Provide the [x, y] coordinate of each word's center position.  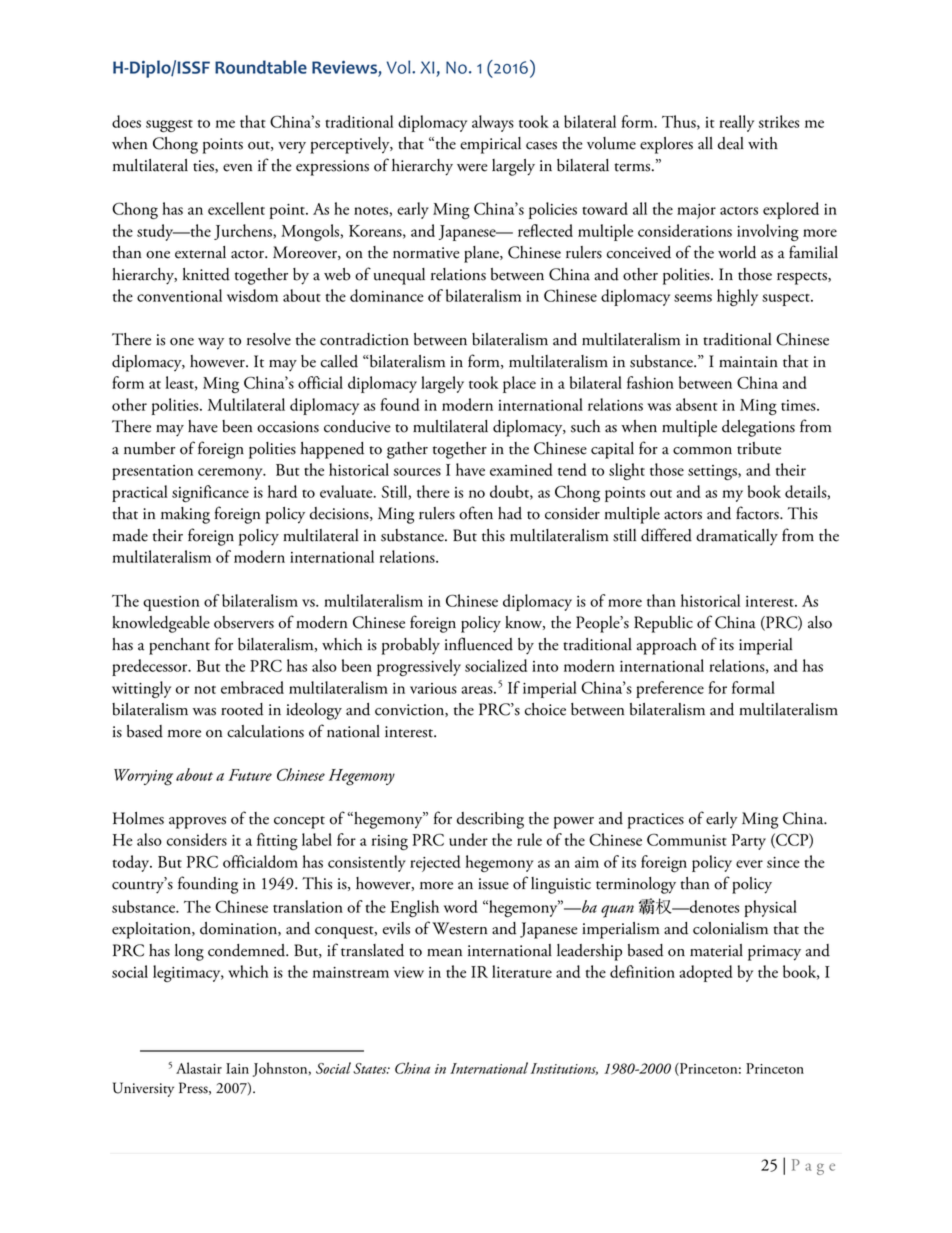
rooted [242, 709]
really [736, 123]
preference [670, 689]
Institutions [564, 1069]
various [433, 688]
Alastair [199, 1068]
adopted [706, 973]
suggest [169, 126]
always [493, 123]
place [519, 384]
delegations [758, 428]
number [150, 448]
